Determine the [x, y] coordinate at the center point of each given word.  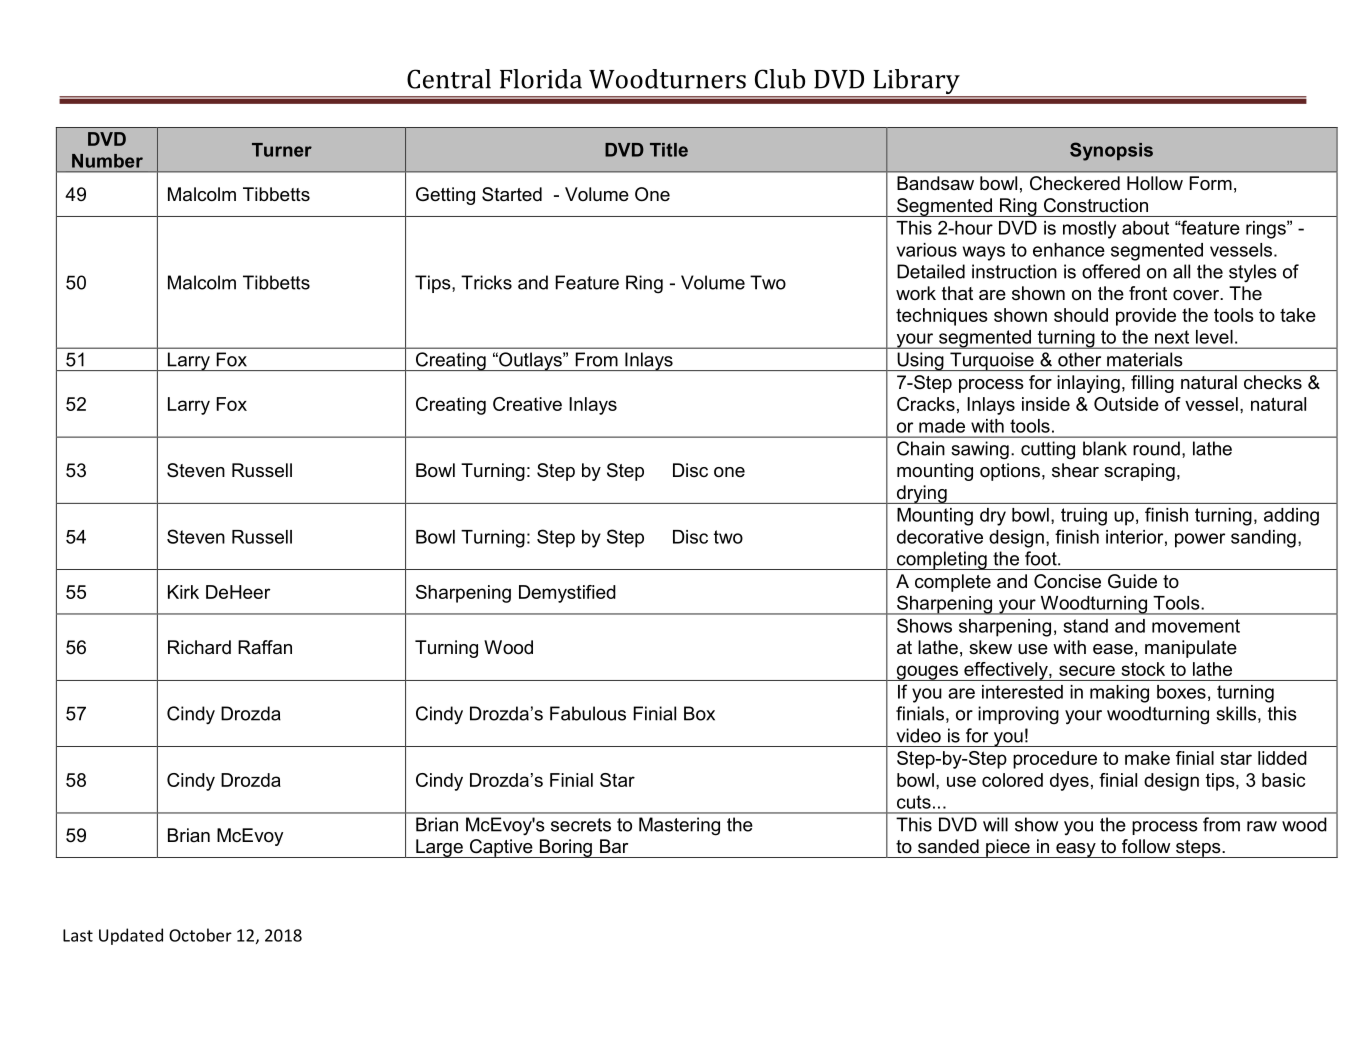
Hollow [1155, 183]
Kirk [183, 592]
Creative [527, 404]
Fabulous [588, 713]
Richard [199, 647]
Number [107, 161]
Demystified [567, 594]
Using [920, 361]
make [1147, 758]
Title [669, 150]
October [200, 935]
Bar [614, 846]
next [1172, 337]
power [1200, 540]
